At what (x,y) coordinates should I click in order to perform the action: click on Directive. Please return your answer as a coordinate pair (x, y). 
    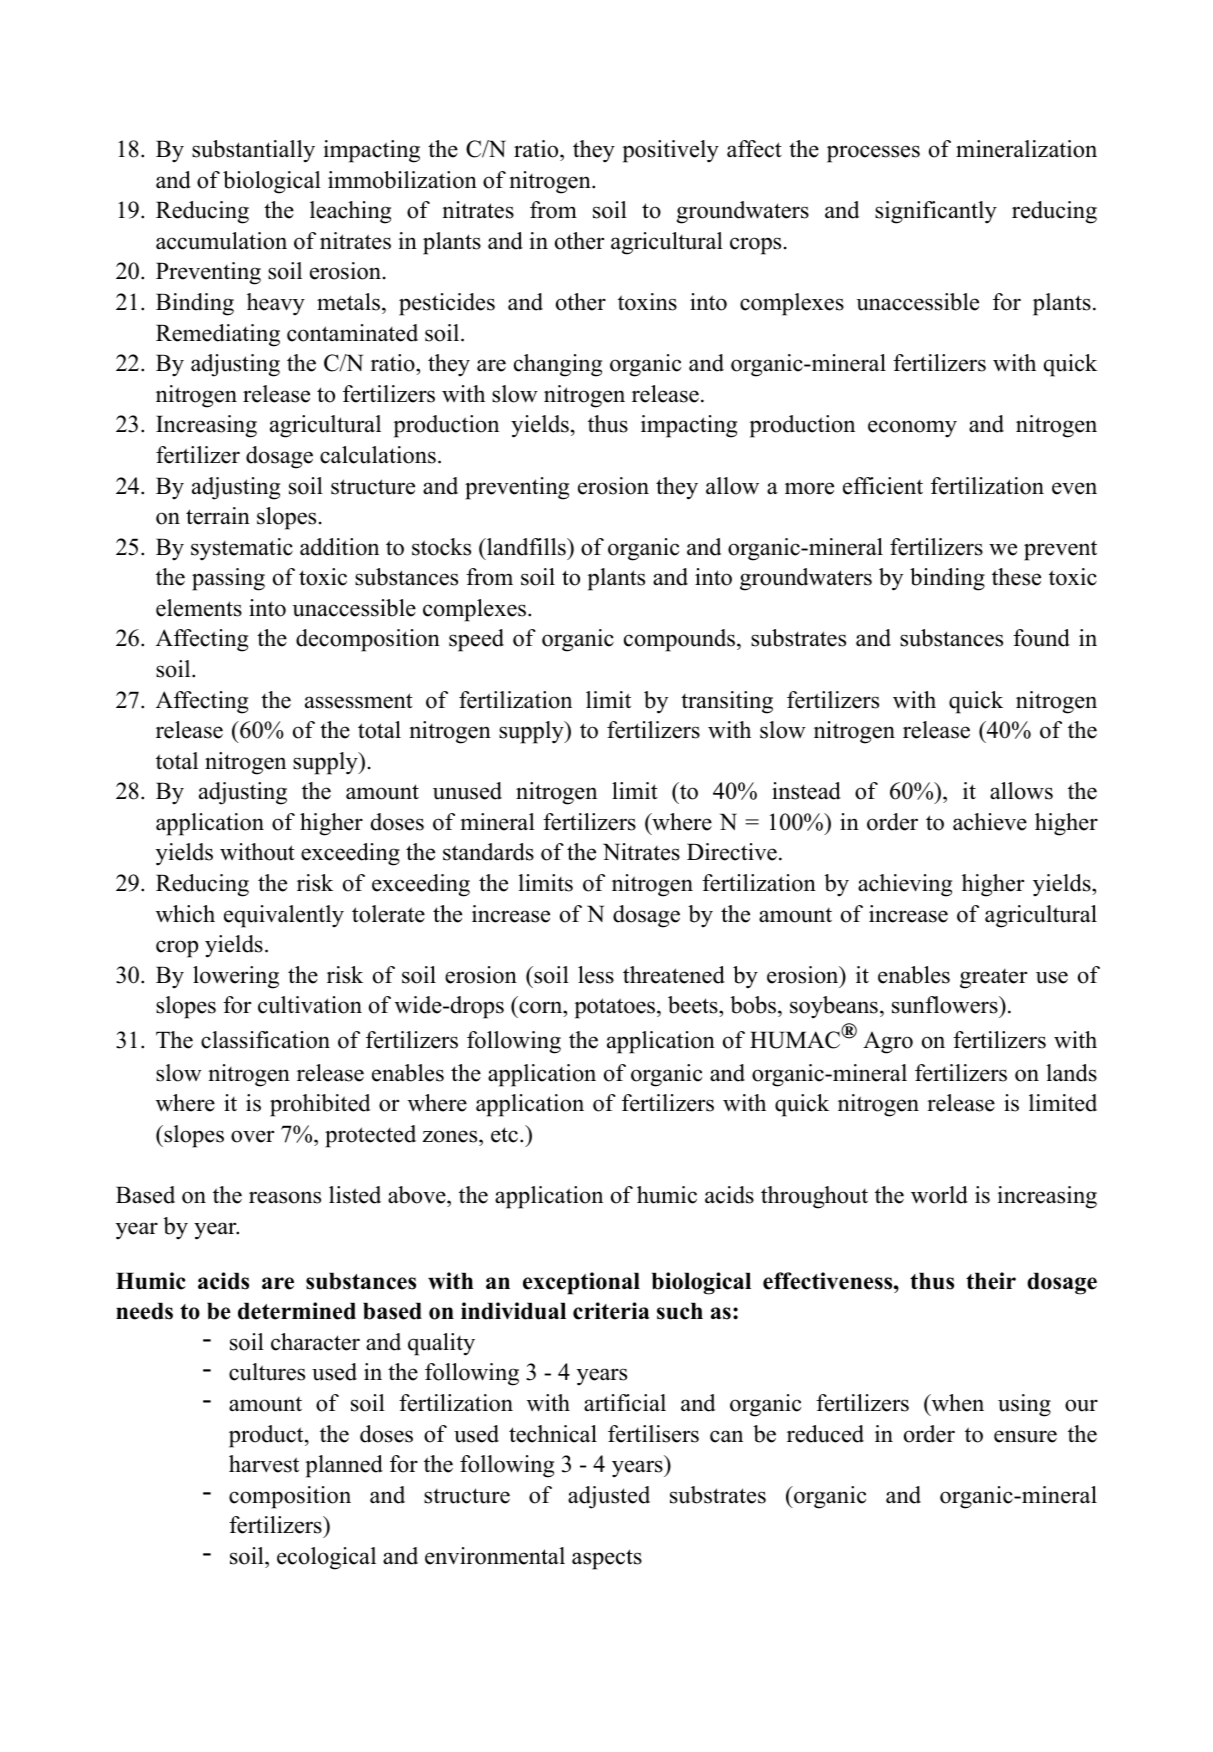
    Looking at the image, I should click on (732, 852).
